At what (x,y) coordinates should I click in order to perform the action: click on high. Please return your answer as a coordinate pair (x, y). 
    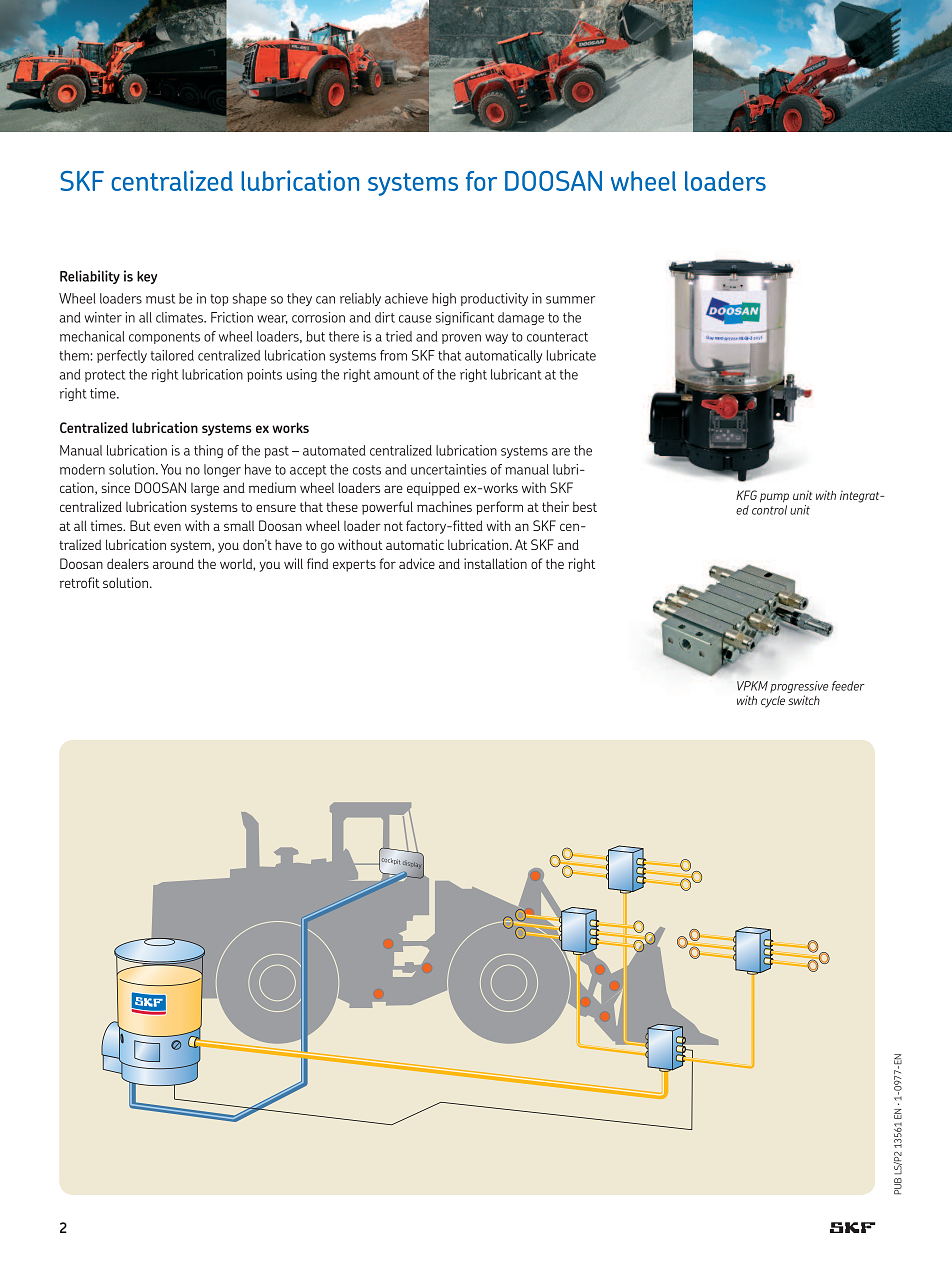
    Looking at the image, I should click on (444, 299).
